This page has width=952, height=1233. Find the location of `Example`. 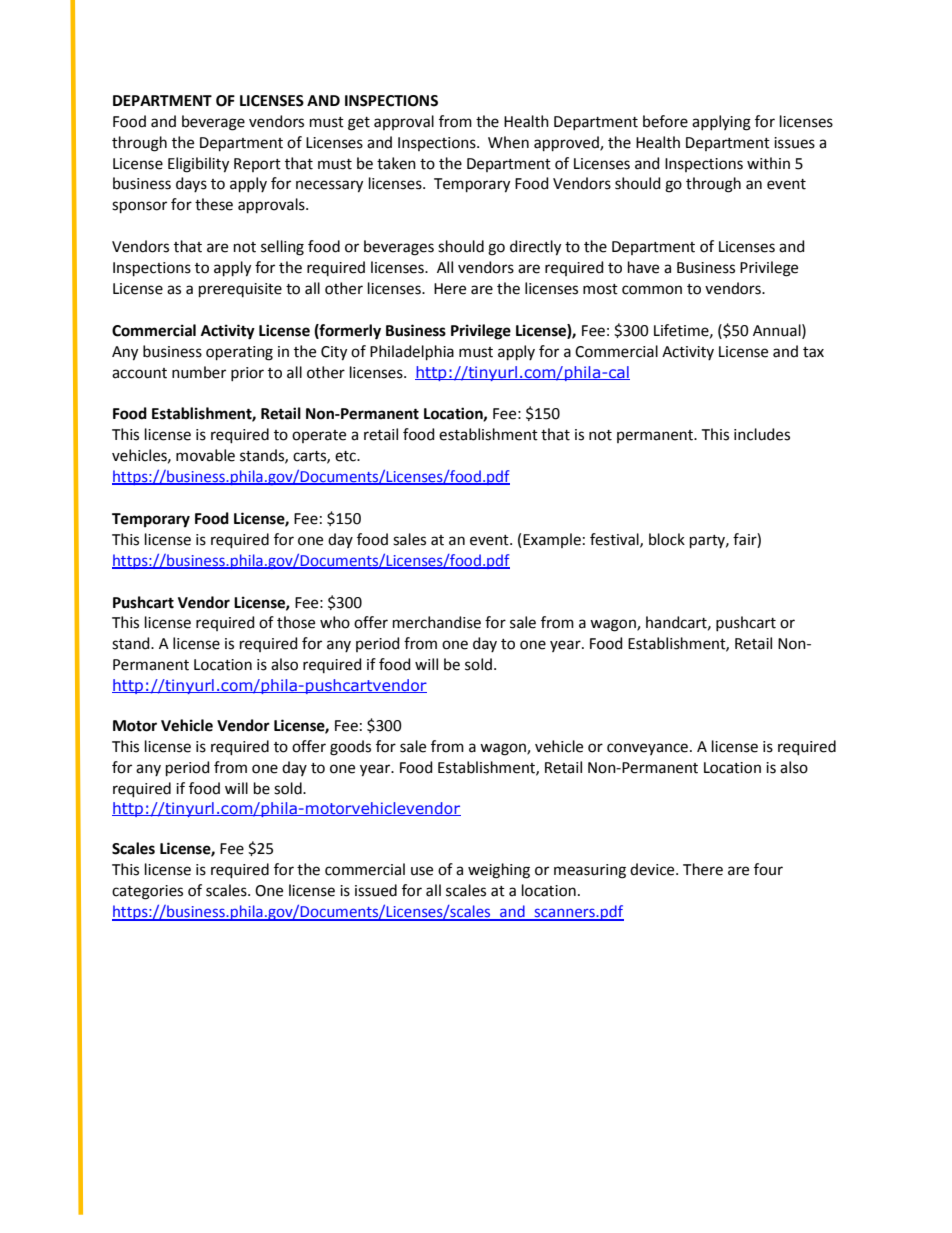

Example is located at coordinates (552, 540).
